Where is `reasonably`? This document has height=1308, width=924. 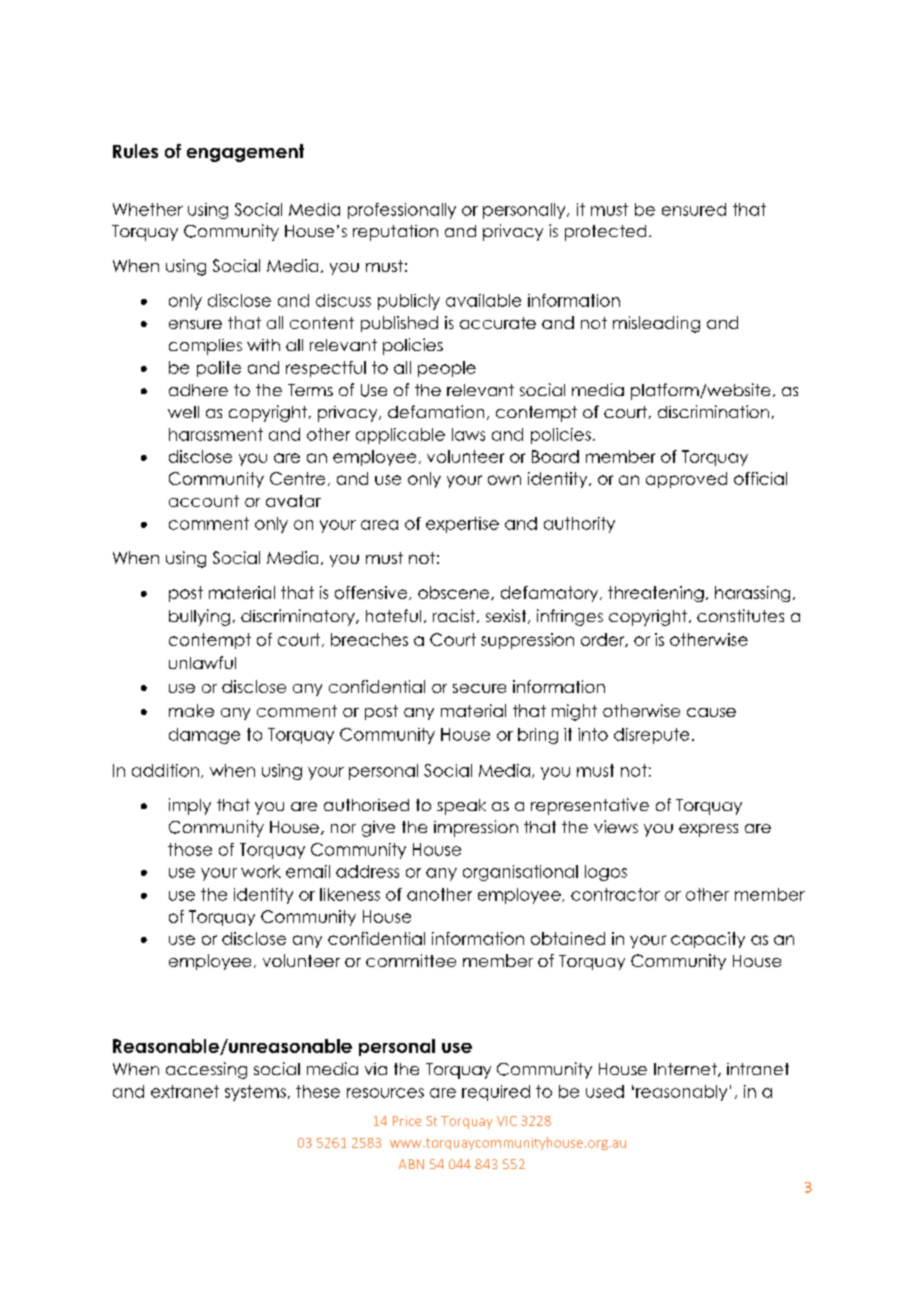
reasonably is located at coordinates (681, 1093).
